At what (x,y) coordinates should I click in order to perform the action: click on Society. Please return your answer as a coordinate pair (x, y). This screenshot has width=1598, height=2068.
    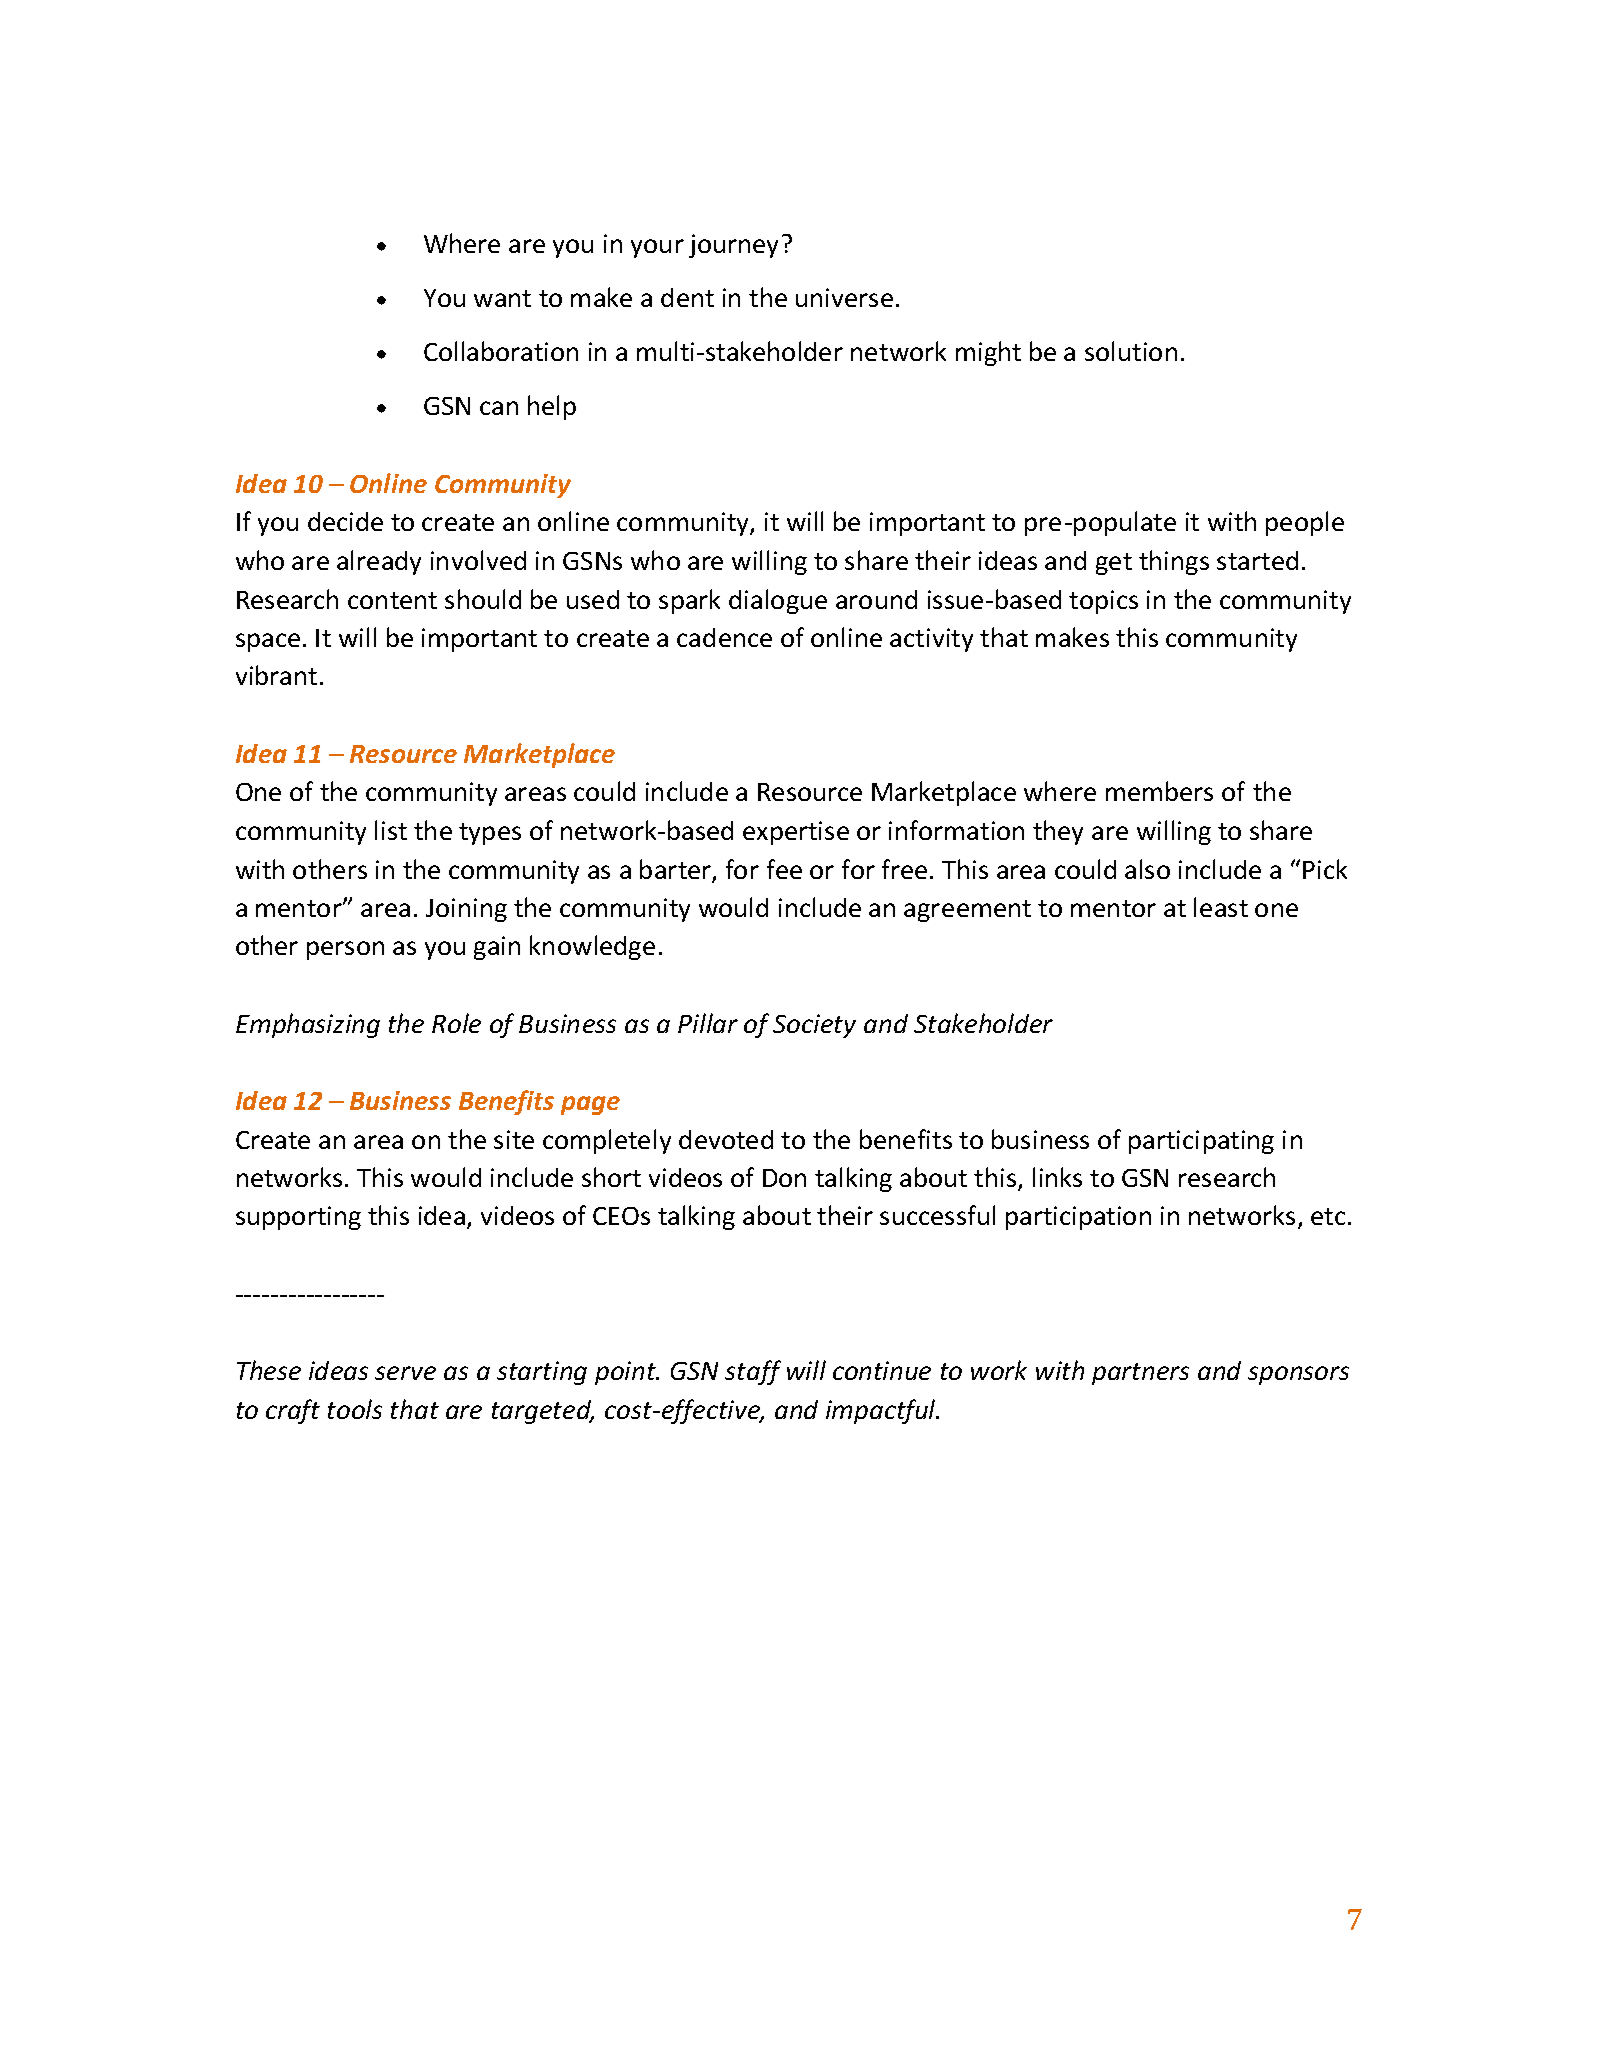
    Looking at the image, I should click on (814, 1026).
